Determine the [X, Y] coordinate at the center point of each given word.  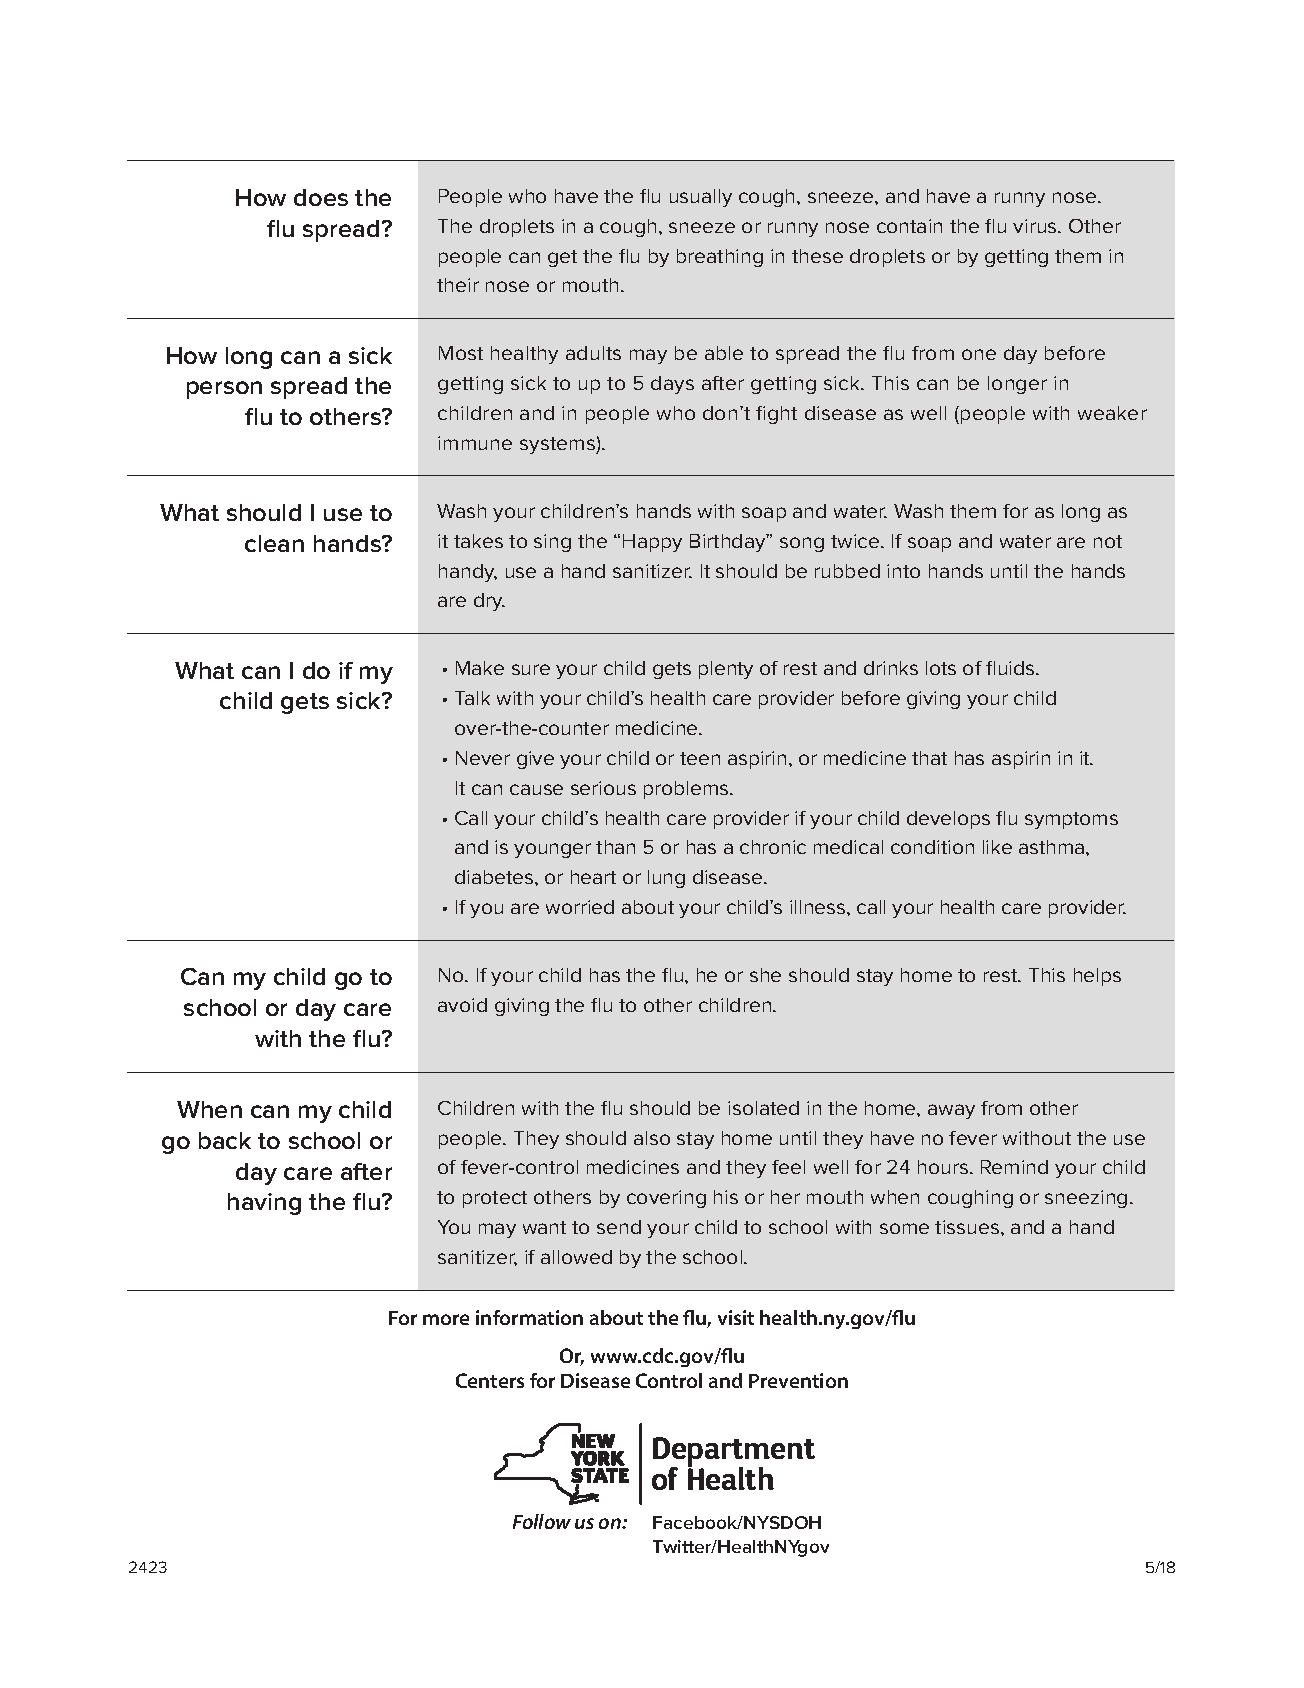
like [997, 847]
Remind [1014, 1167]
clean [274, 543]
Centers [490, 1380]
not [1108, 541]
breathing [720, 258]
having [264, 1204]
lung [666, 879]
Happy [652, 543]
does [321, 197]
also [652, 1138]
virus [1036, 226]
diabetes [495, 877]
